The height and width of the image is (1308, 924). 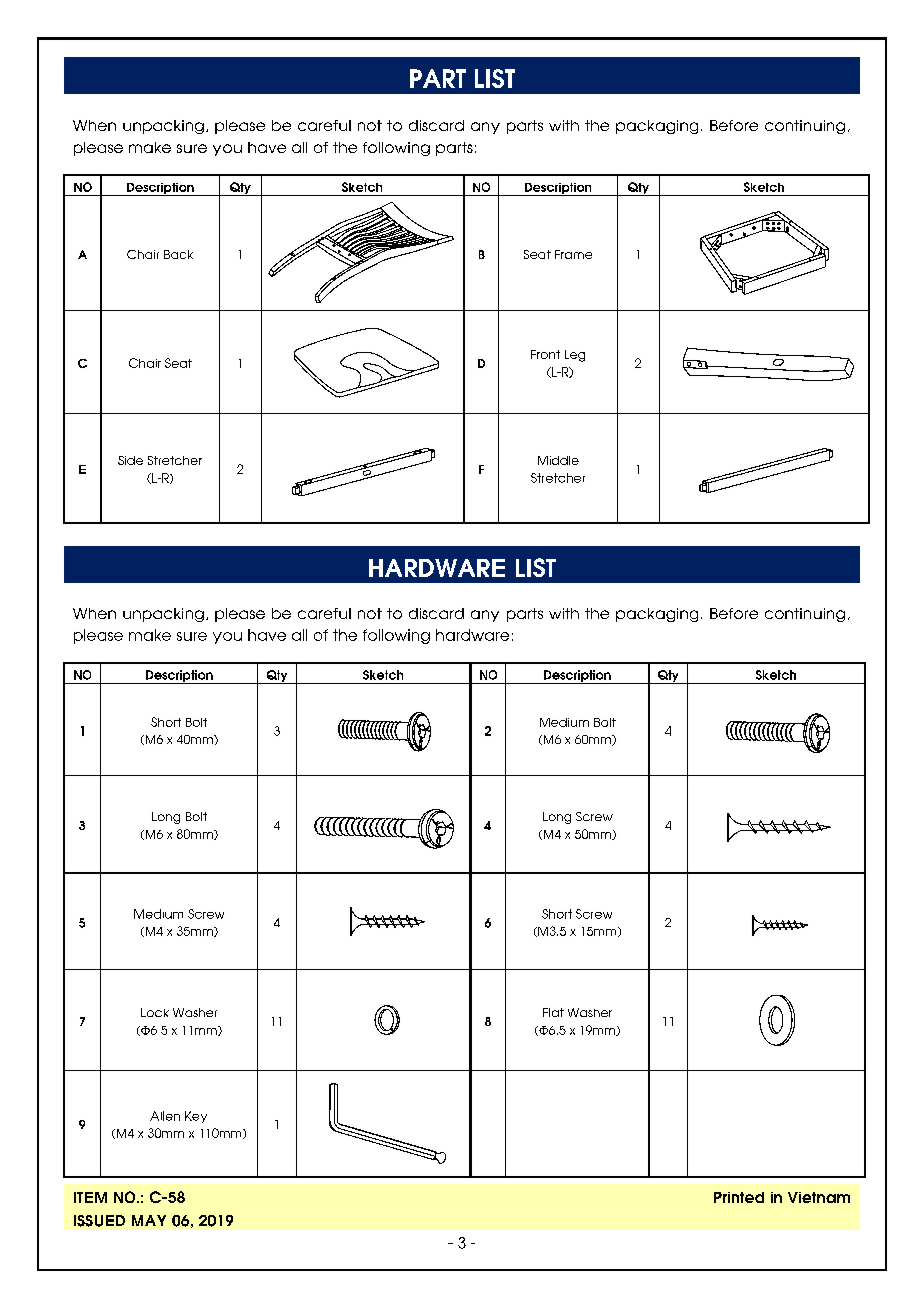 I want to click on ISSUED, so click(x=99, y=1221).
